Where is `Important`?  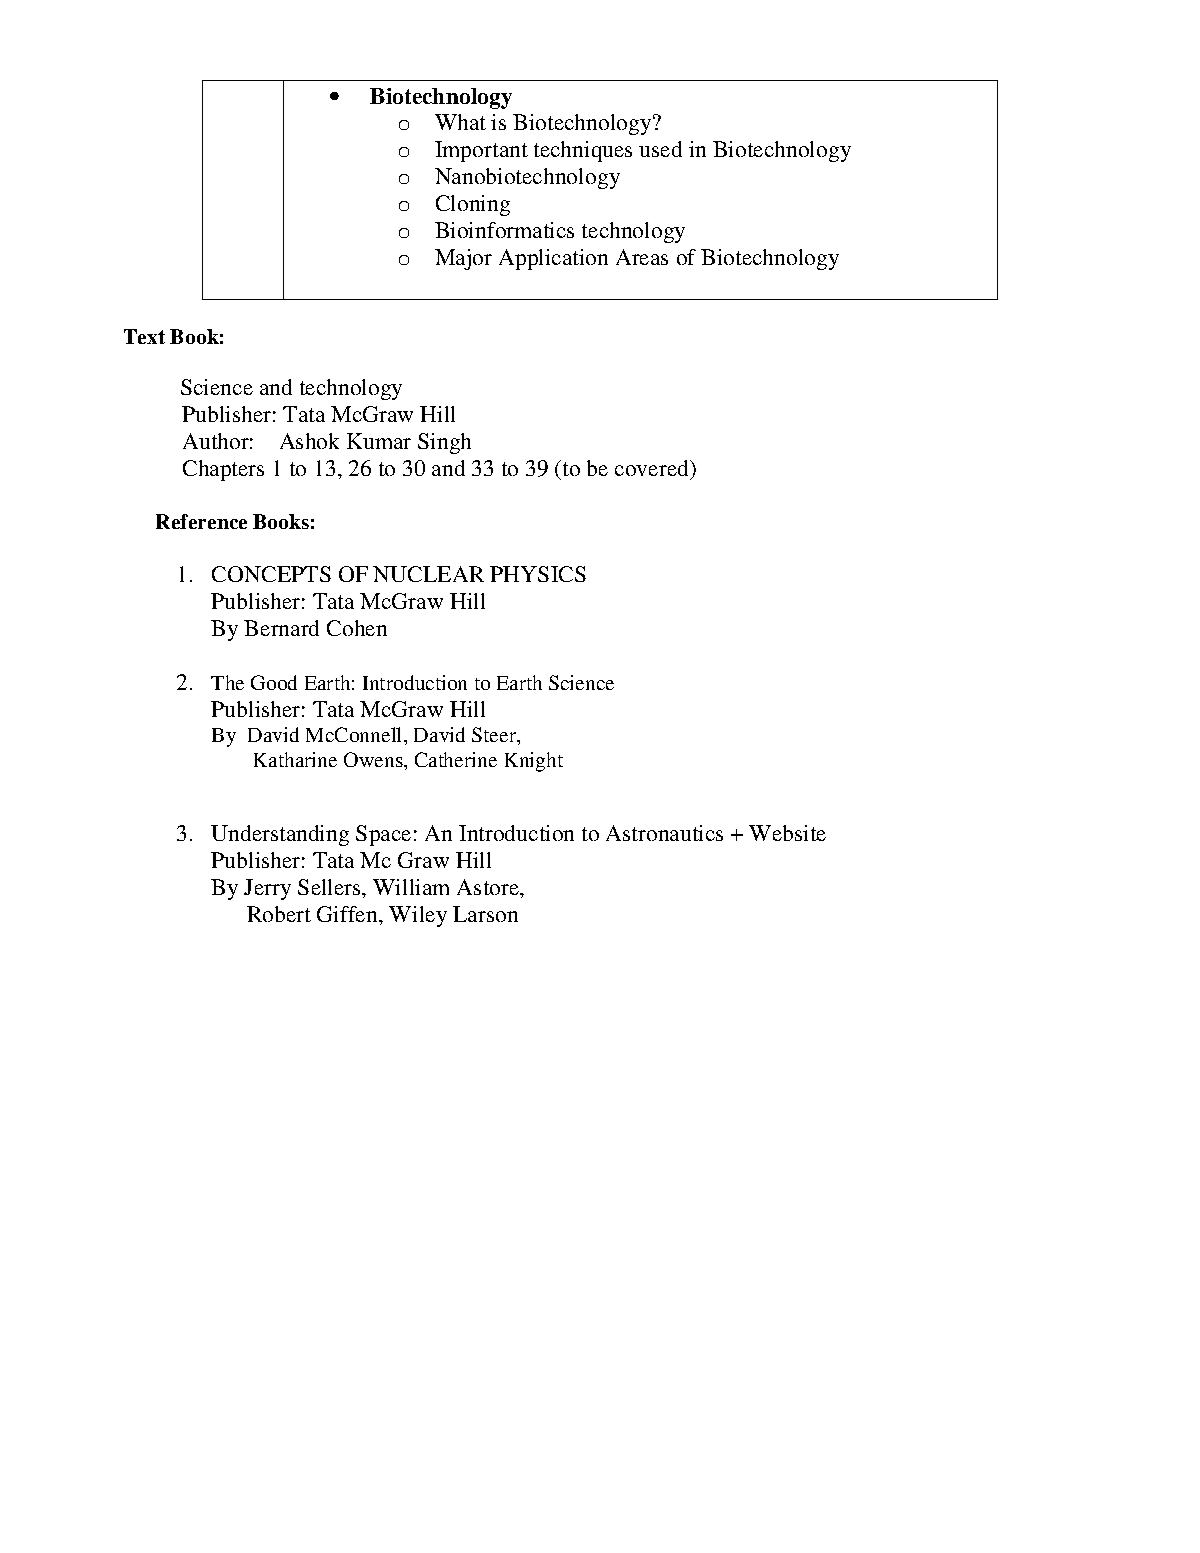 Important is located at coordinates (481, 151).
